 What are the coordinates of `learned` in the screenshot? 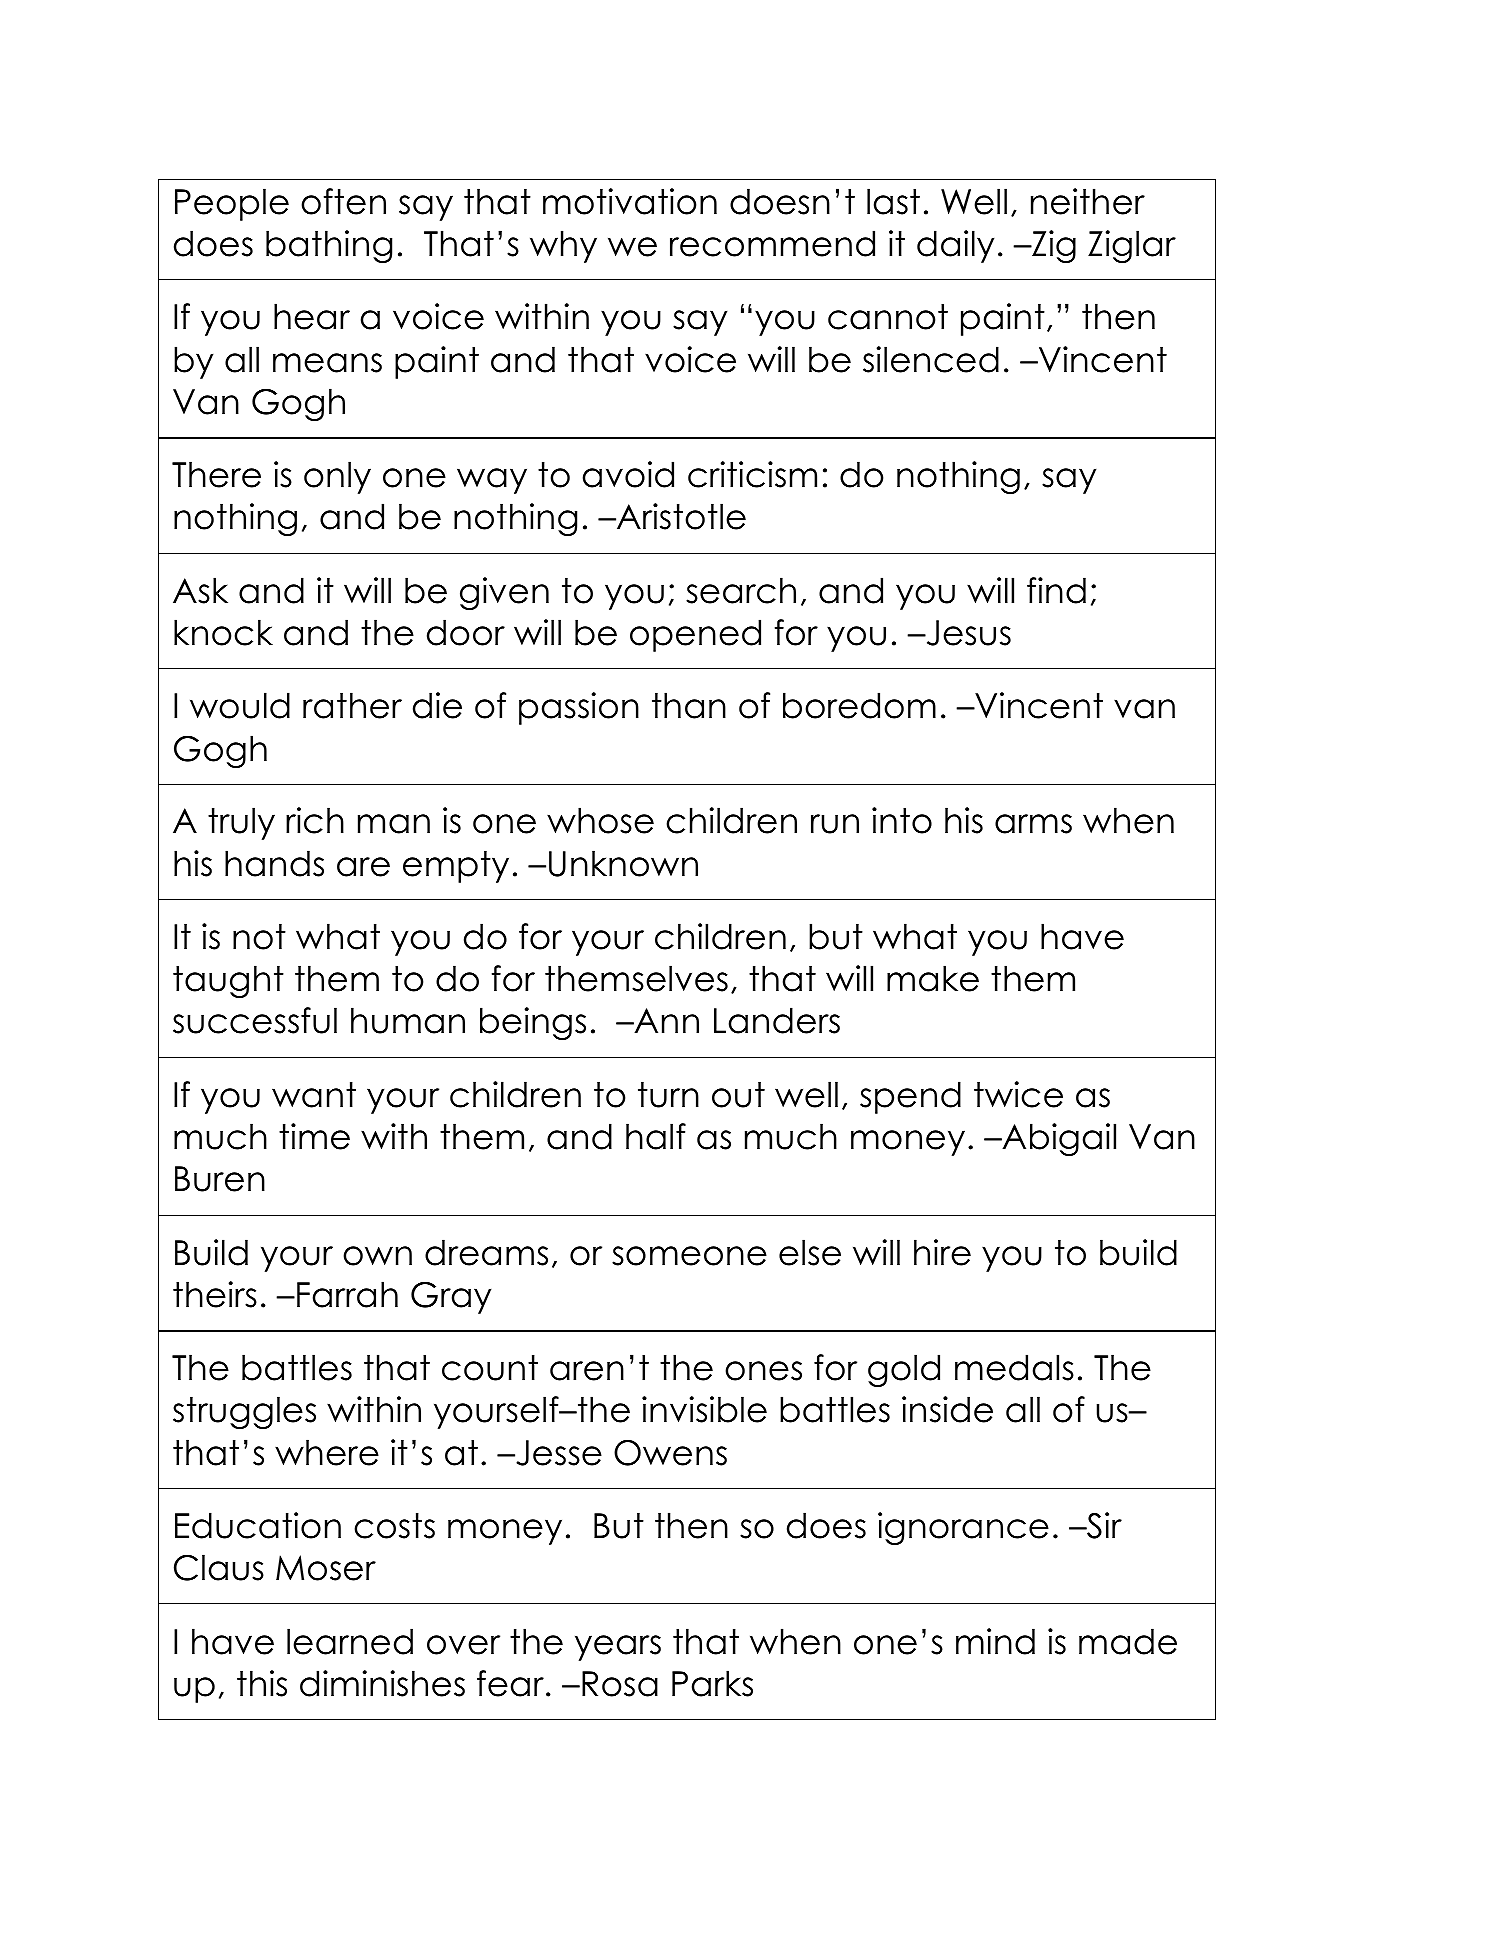 It's located at (350, 1641).
